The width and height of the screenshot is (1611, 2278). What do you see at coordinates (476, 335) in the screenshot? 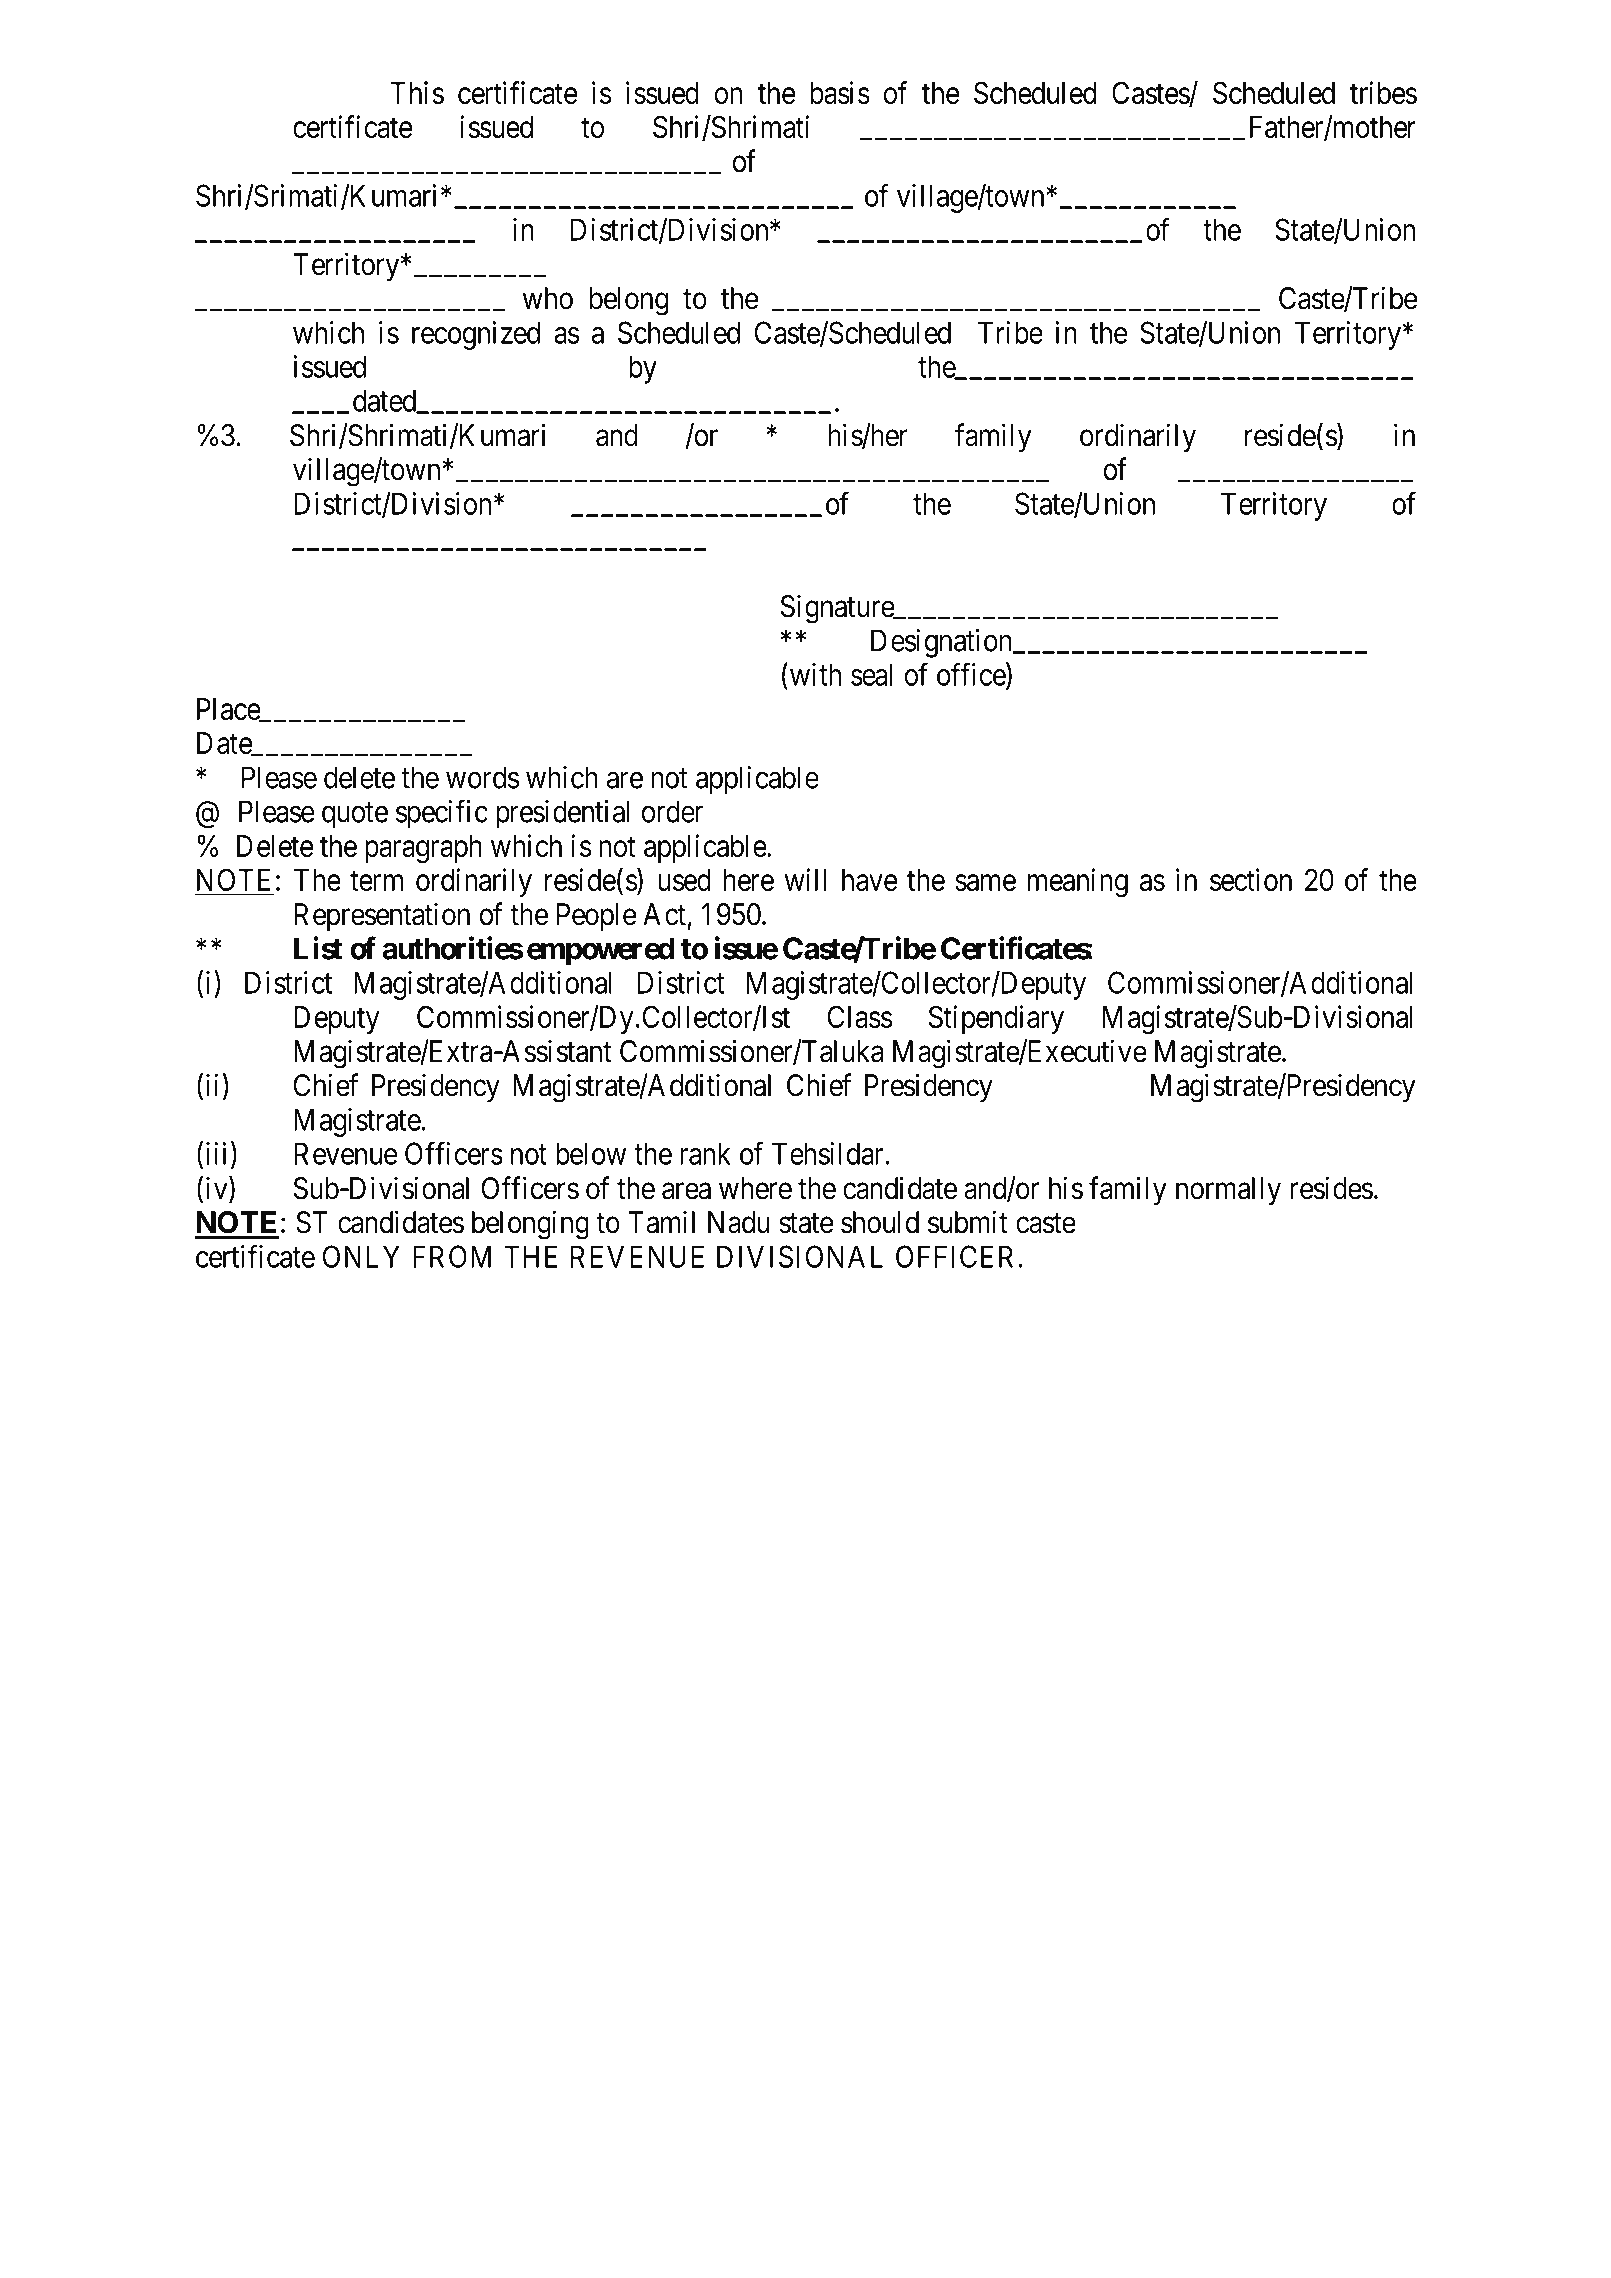
I see `recognized` at bounding box center [476, 335].
